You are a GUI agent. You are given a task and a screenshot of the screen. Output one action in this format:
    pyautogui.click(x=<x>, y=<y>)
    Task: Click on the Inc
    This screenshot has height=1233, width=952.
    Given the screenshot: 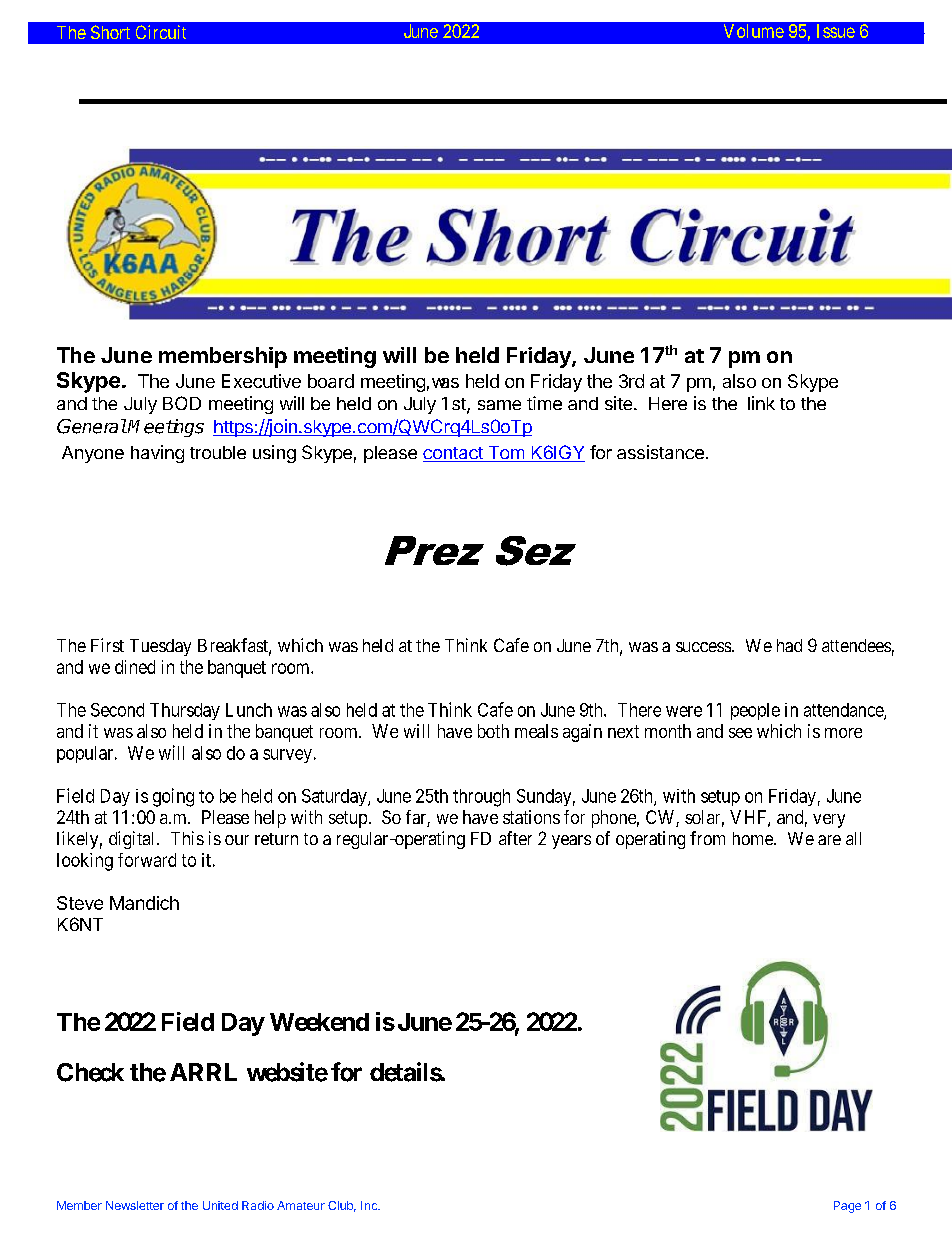 What is the action you would take?
    pyautogui.click(x=370, y=1205)
